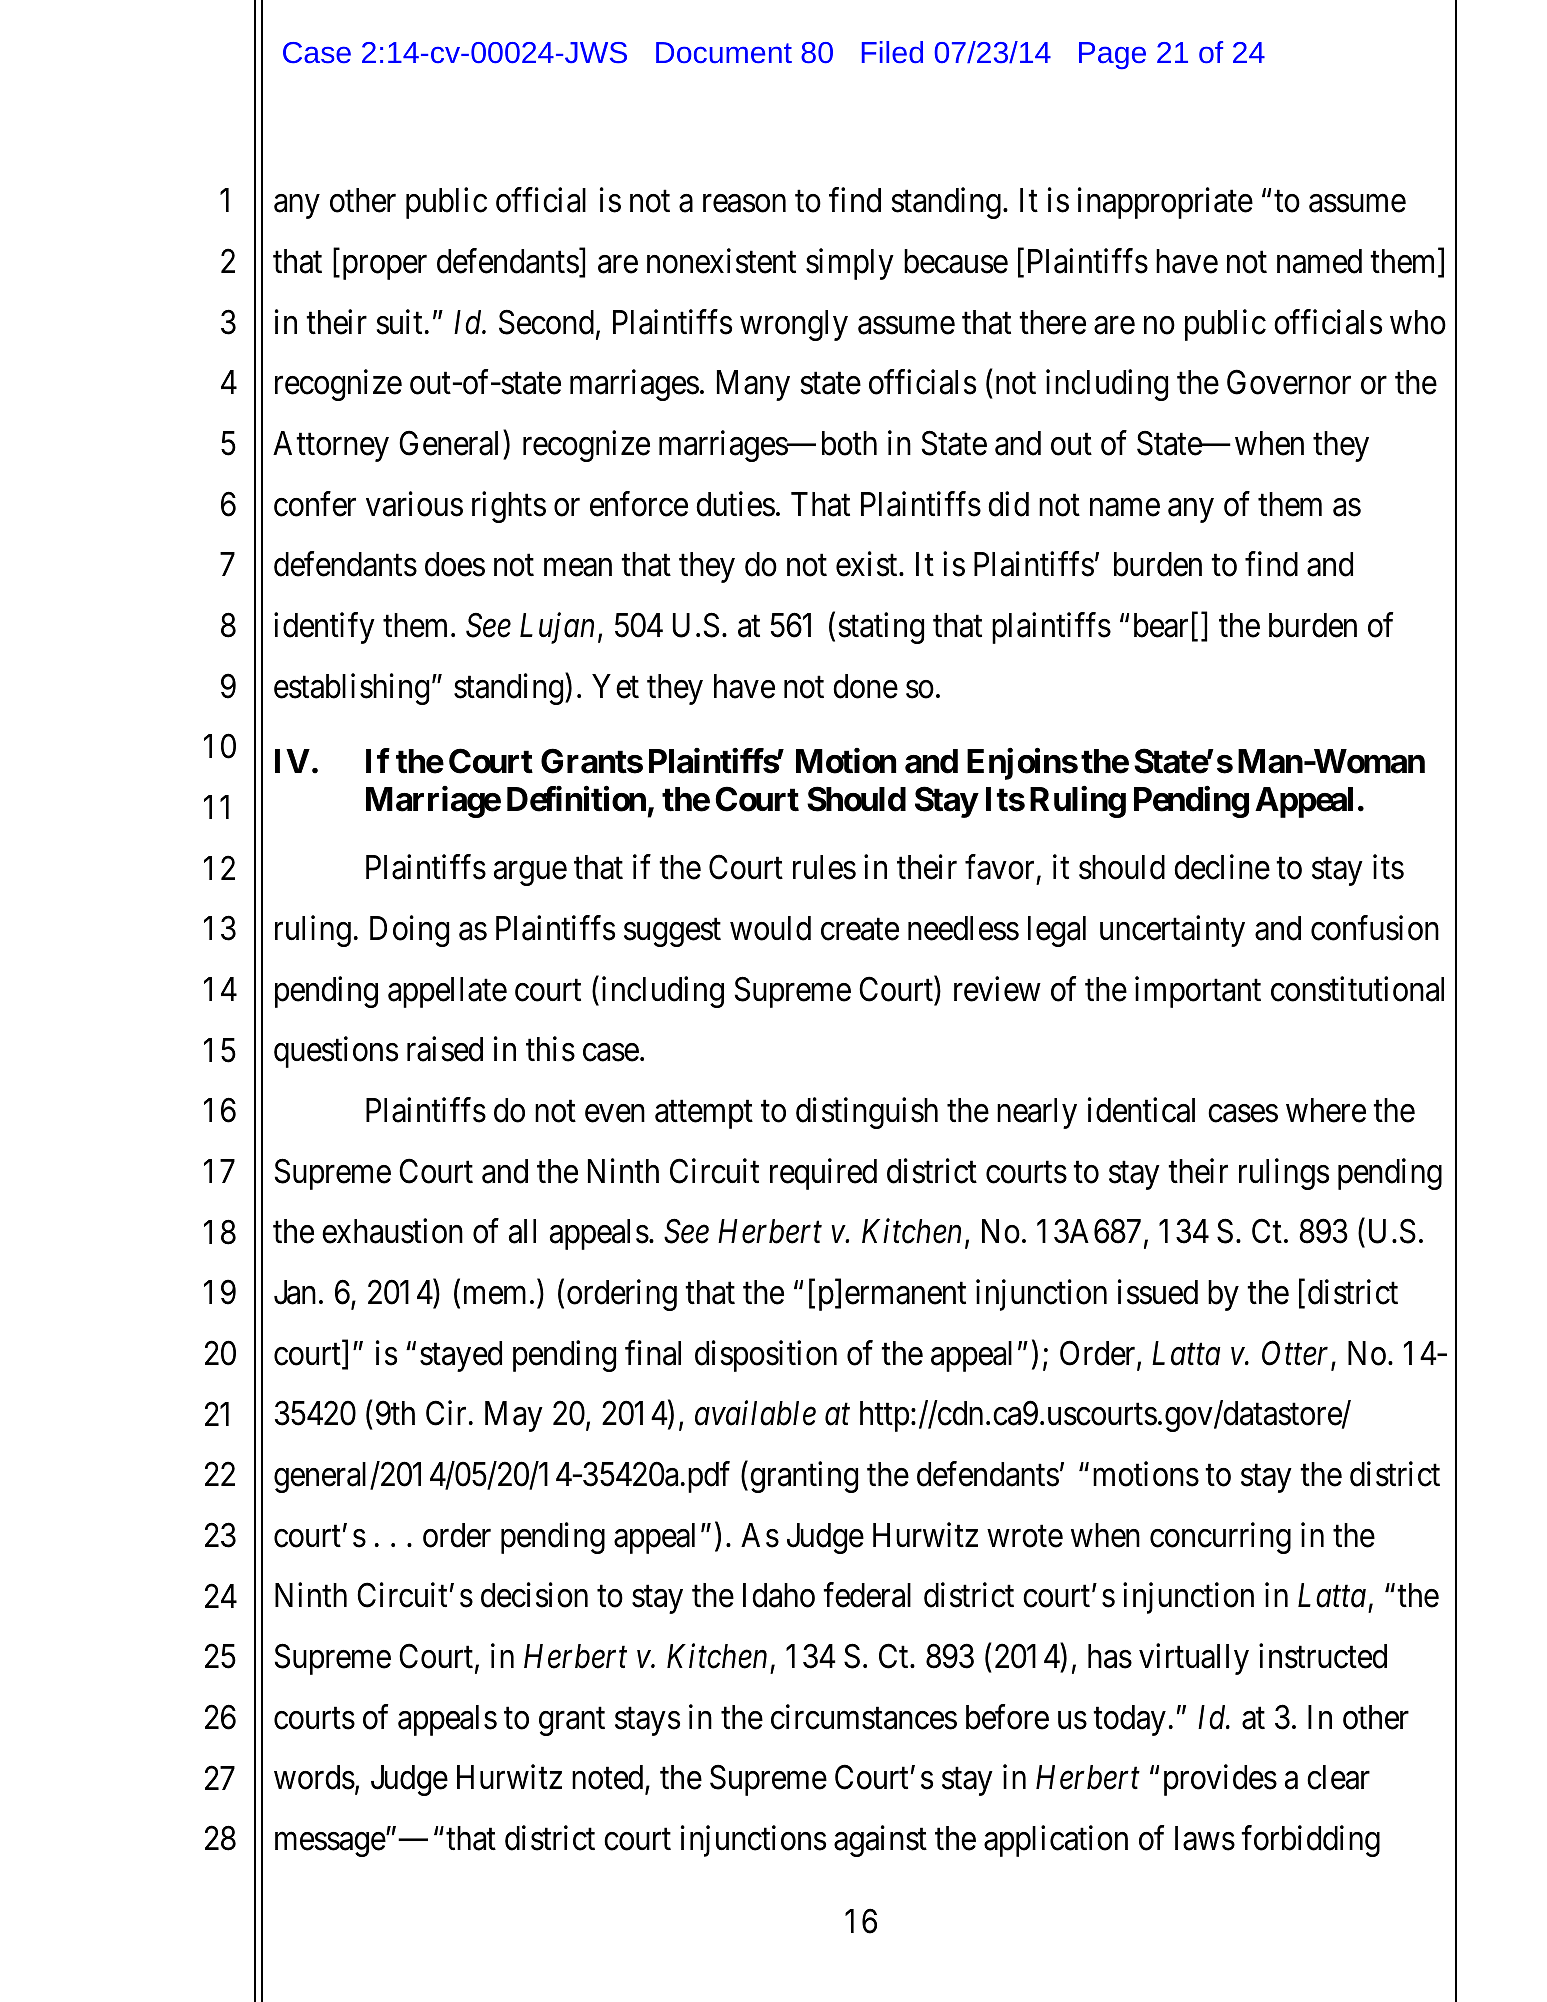  I want to click on proper, so click(383, 268).
